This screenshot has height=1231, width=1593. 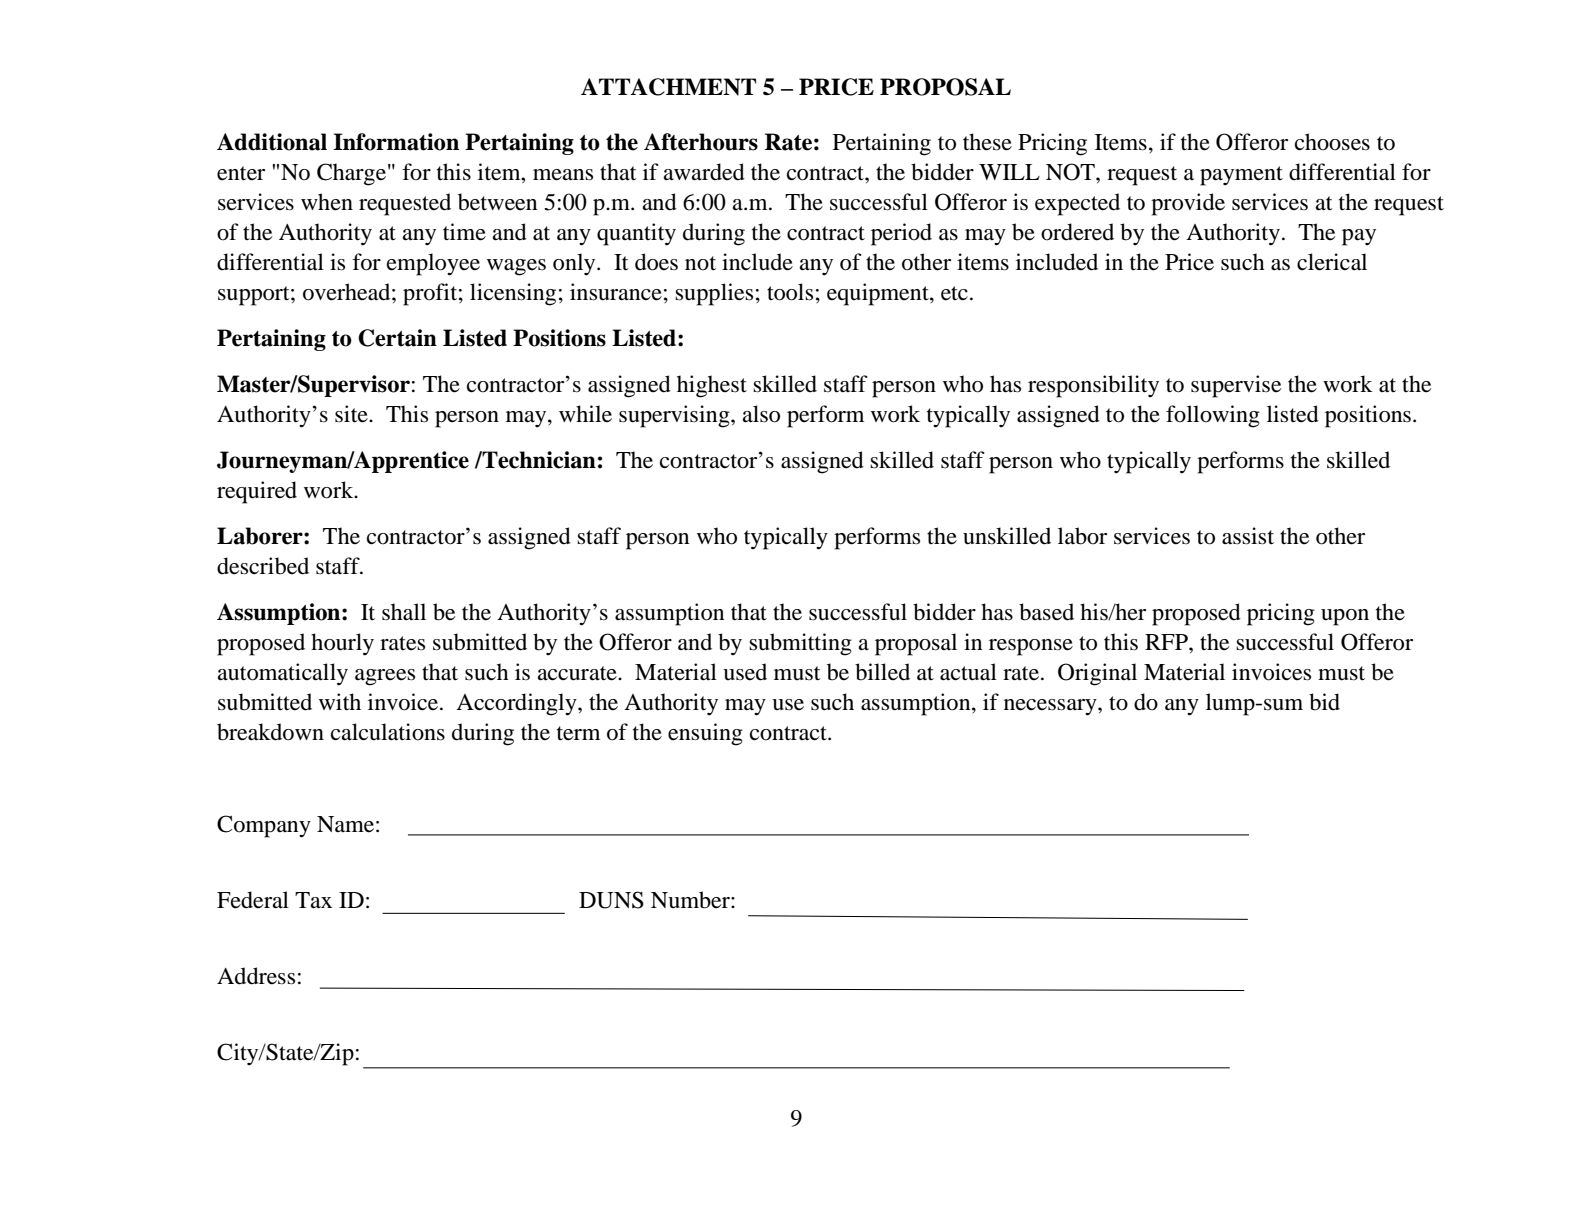 I want to click on submitting, so click(x=800, y=644).
